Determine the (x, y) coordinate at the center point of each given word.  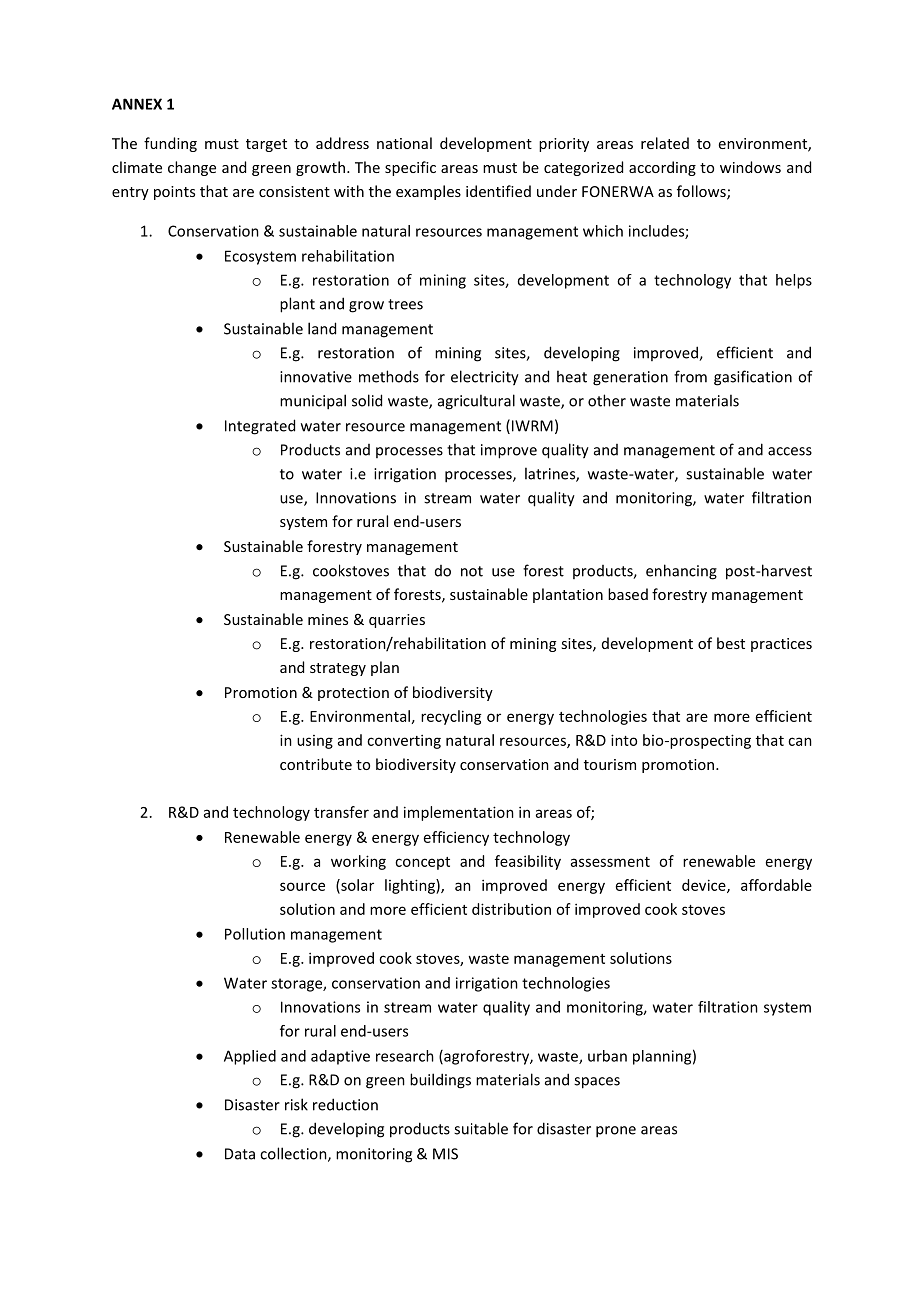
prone (616, 1132)
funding (170, 144)
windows (750, 167)
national (404, 143)
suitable (481, 1128)
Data (240, 1154)
